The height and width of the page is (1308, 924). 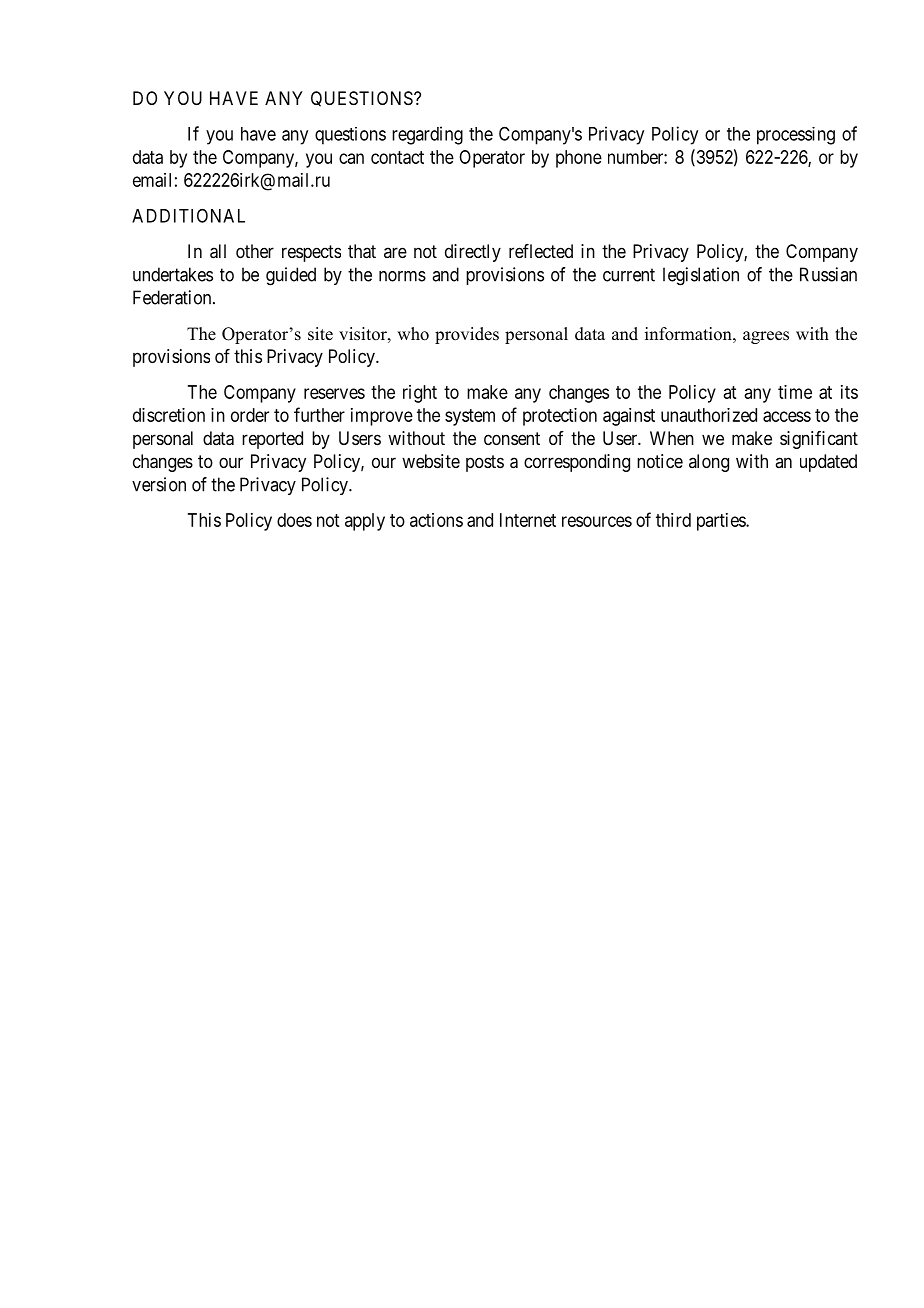 What do you see at coordinates (796, 136) in the page?
I see `processing` at bounding box center [796, 136].
